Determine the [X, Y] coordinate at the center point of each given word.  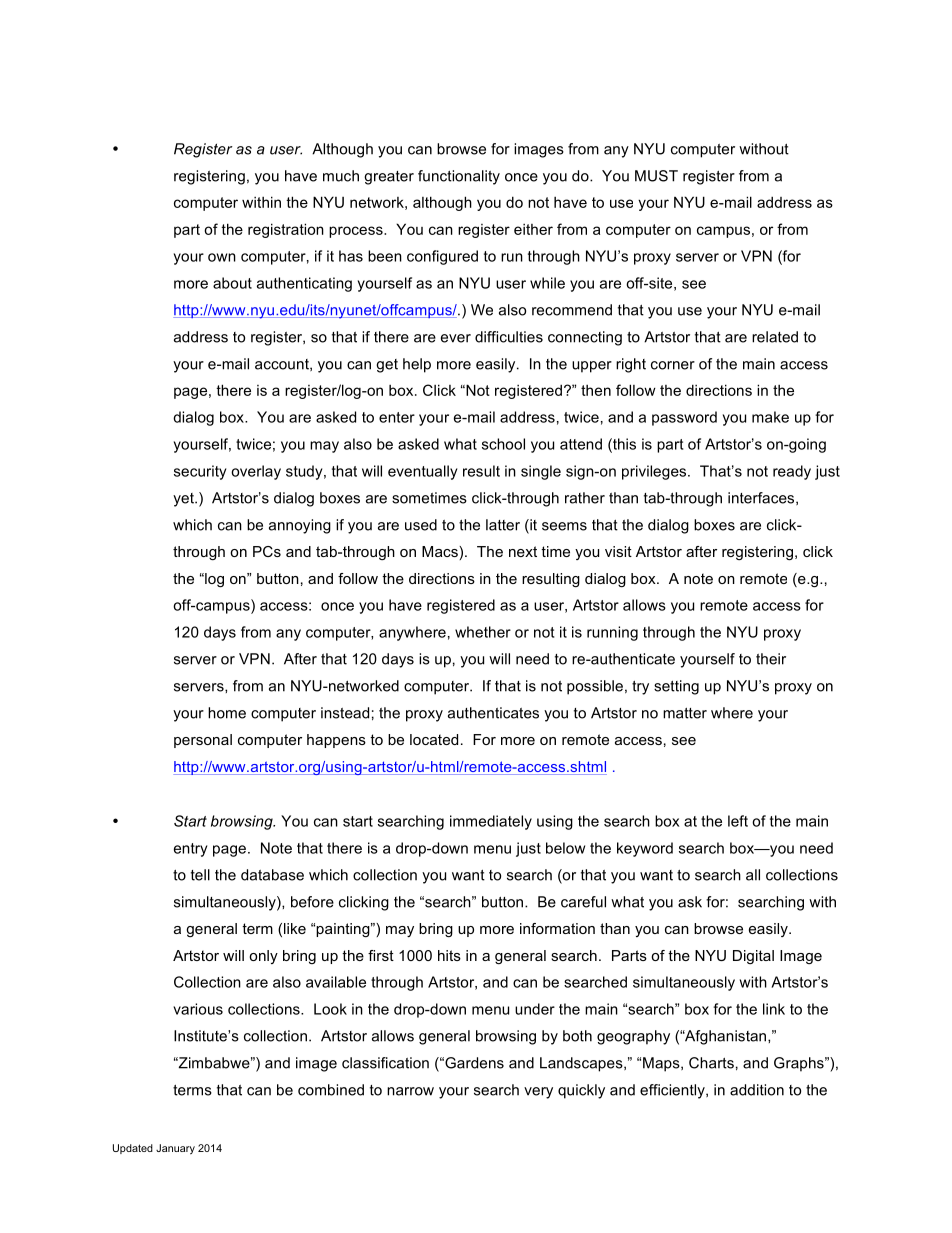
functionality [459, 177]
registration [286, 230]
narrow [410, 1091]
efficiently [673, 1091]
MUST [656, 176]
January [175, 1149]
